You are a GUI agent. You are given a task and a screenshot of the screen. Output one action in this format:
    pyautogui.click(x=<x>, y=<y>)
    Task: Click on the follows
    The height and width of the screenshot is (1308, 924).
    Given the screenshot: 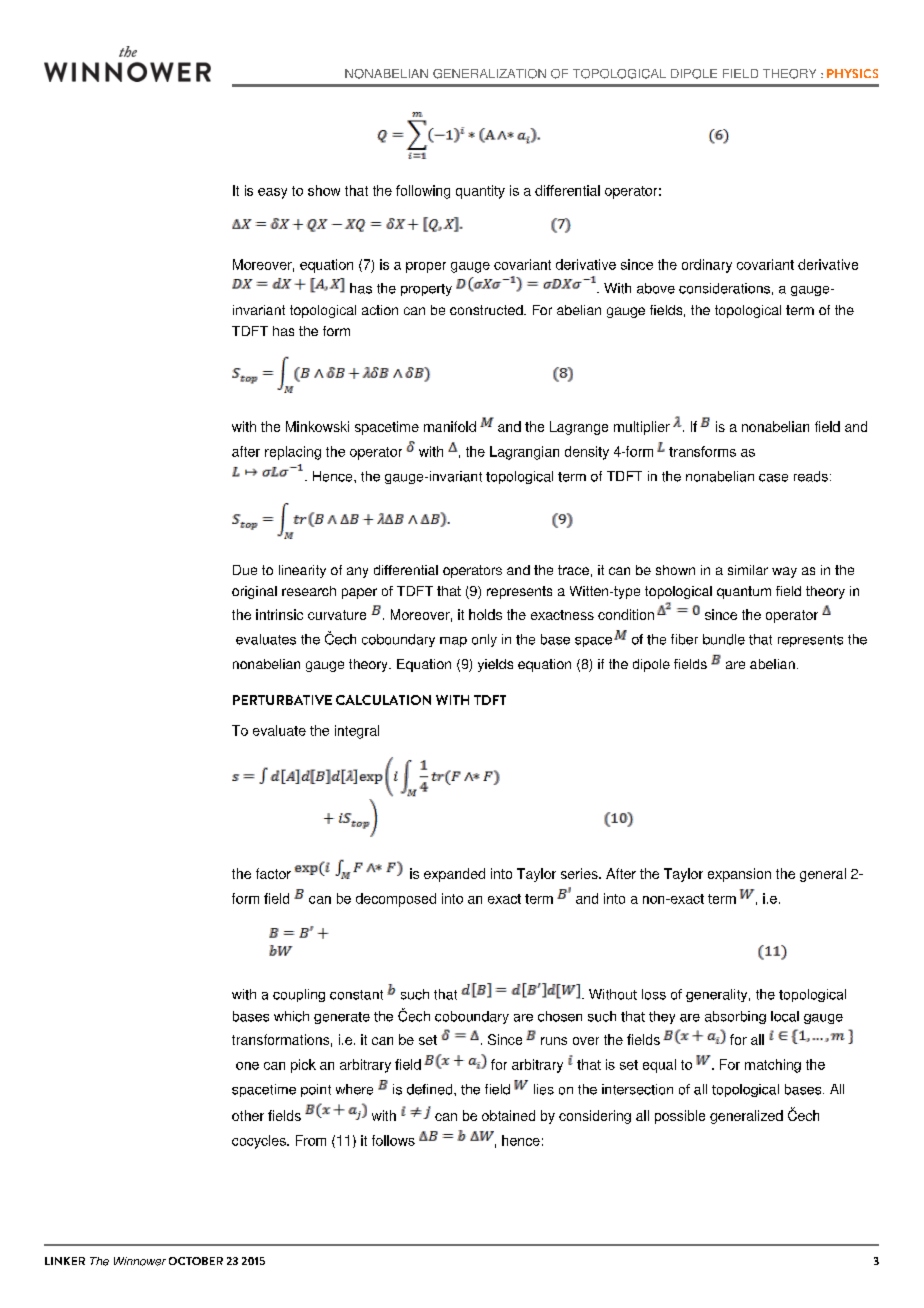 What is the action you would take?
    pyautogui.click(x=393, y=1140)
